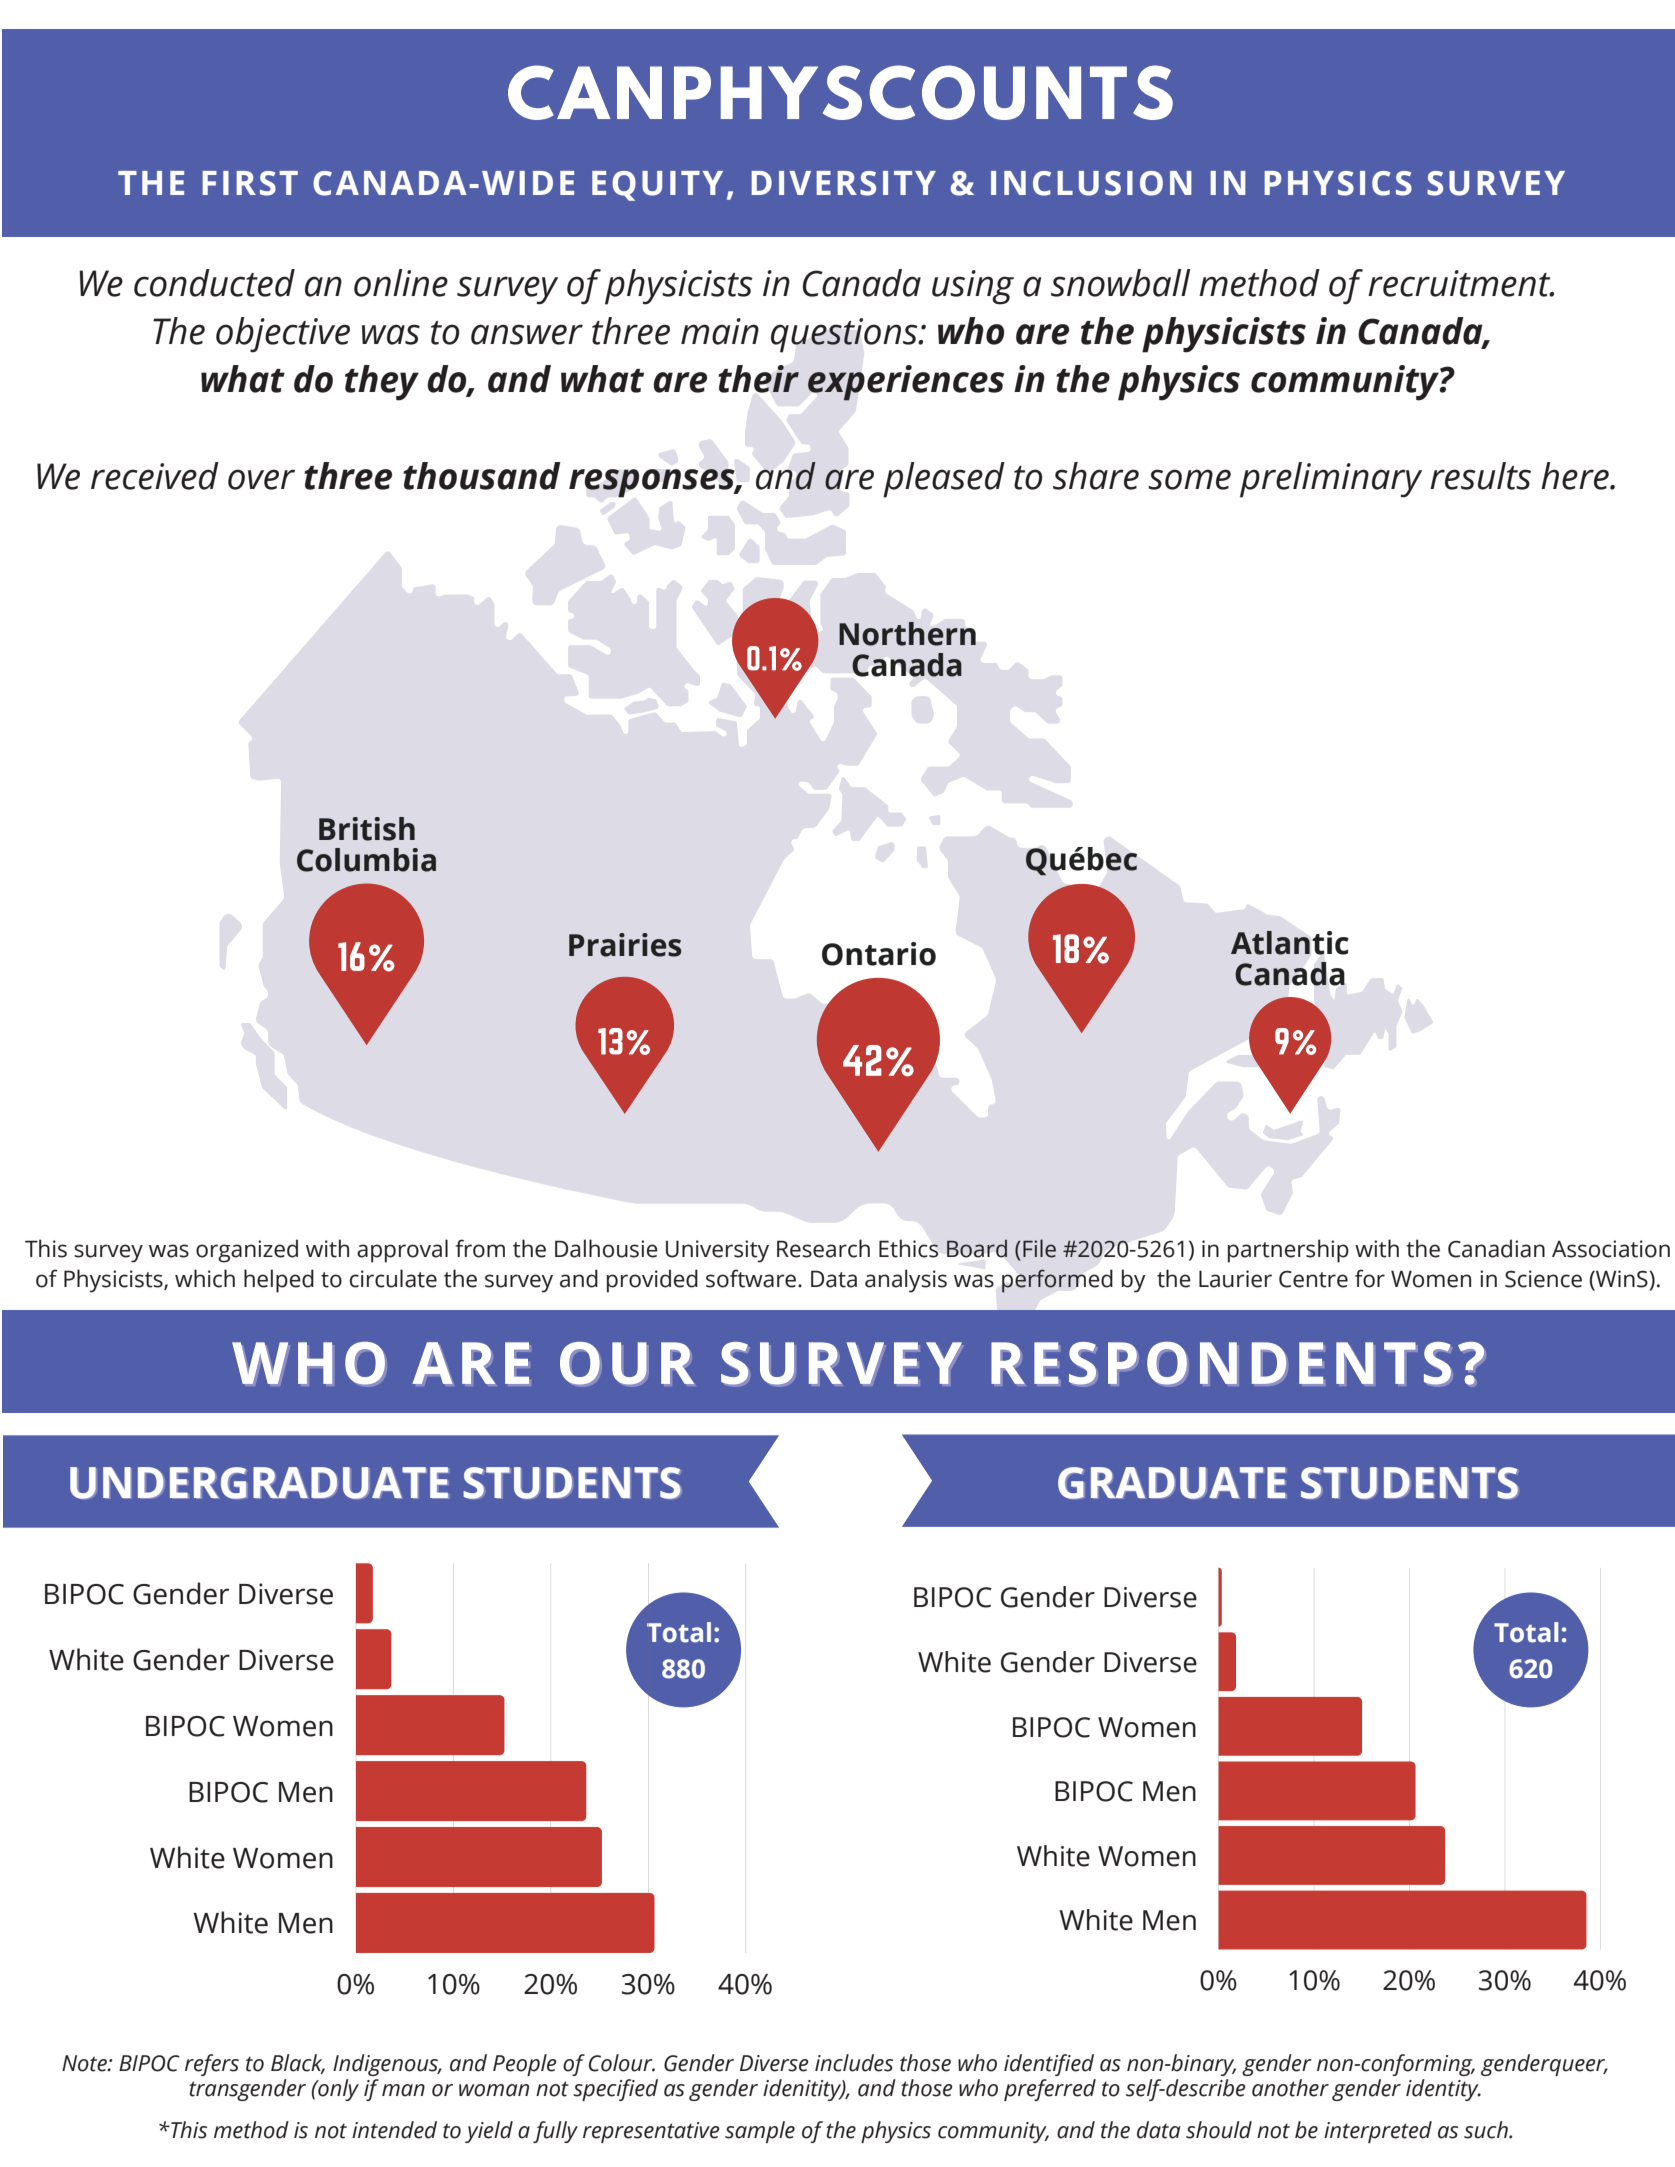 Image resolution: width=1675 pixels, height=2167 pixels. I want to click on Ethics, so click(908, 1248).
